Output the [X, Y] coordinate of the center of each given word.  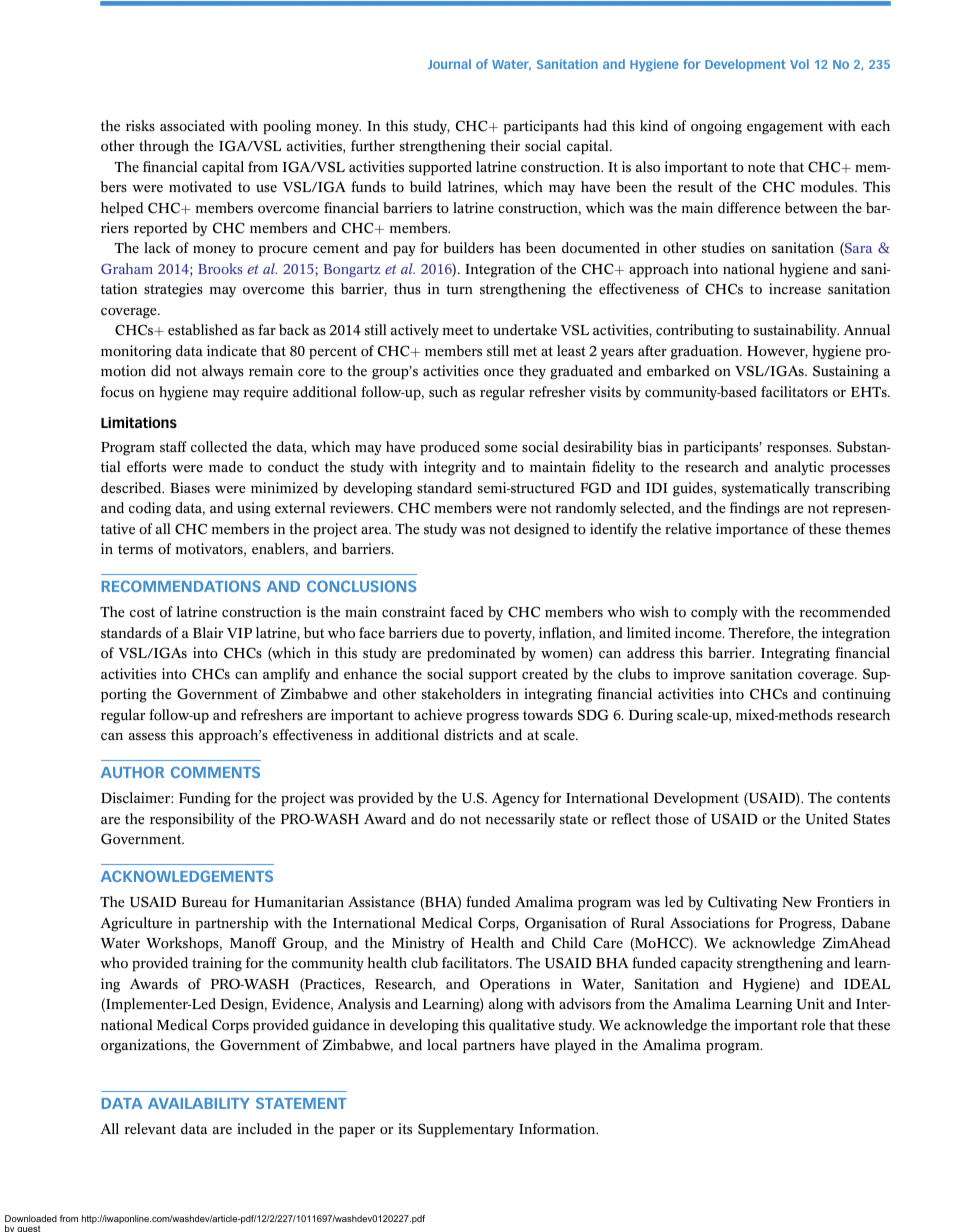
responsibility [192, 820]
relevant [150, 1129]
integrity [450, 468]
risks [140, 126]
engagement [785, 128]
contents [863, 798]
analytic [799, 468]
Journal [449, 64]
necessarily [520, 820]
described [132, 488]
